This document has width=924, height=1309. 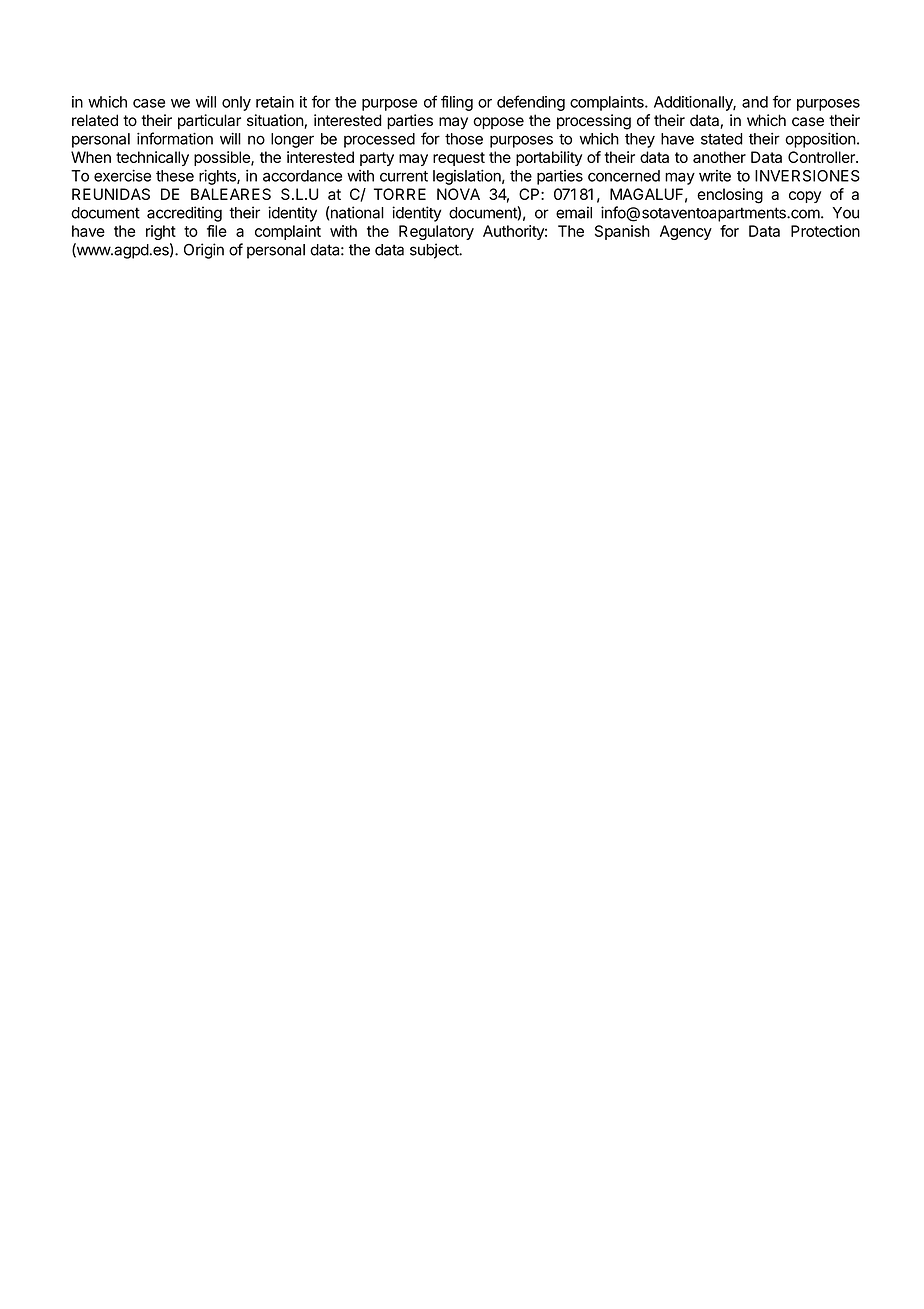 I want to click on TORRE, so click(x=400, y=194).
